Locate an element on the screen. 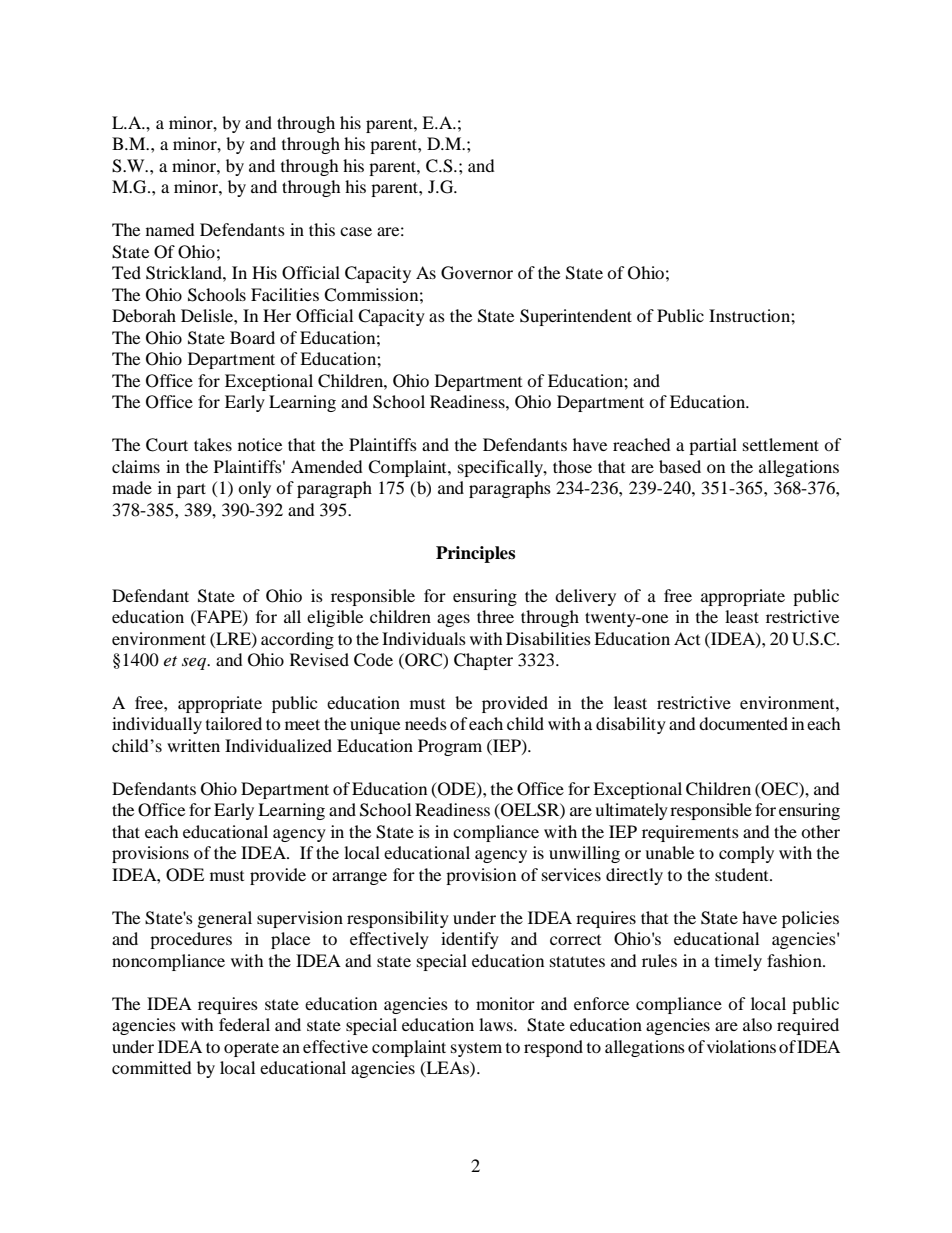  named is located at coordinates (170, 229).
